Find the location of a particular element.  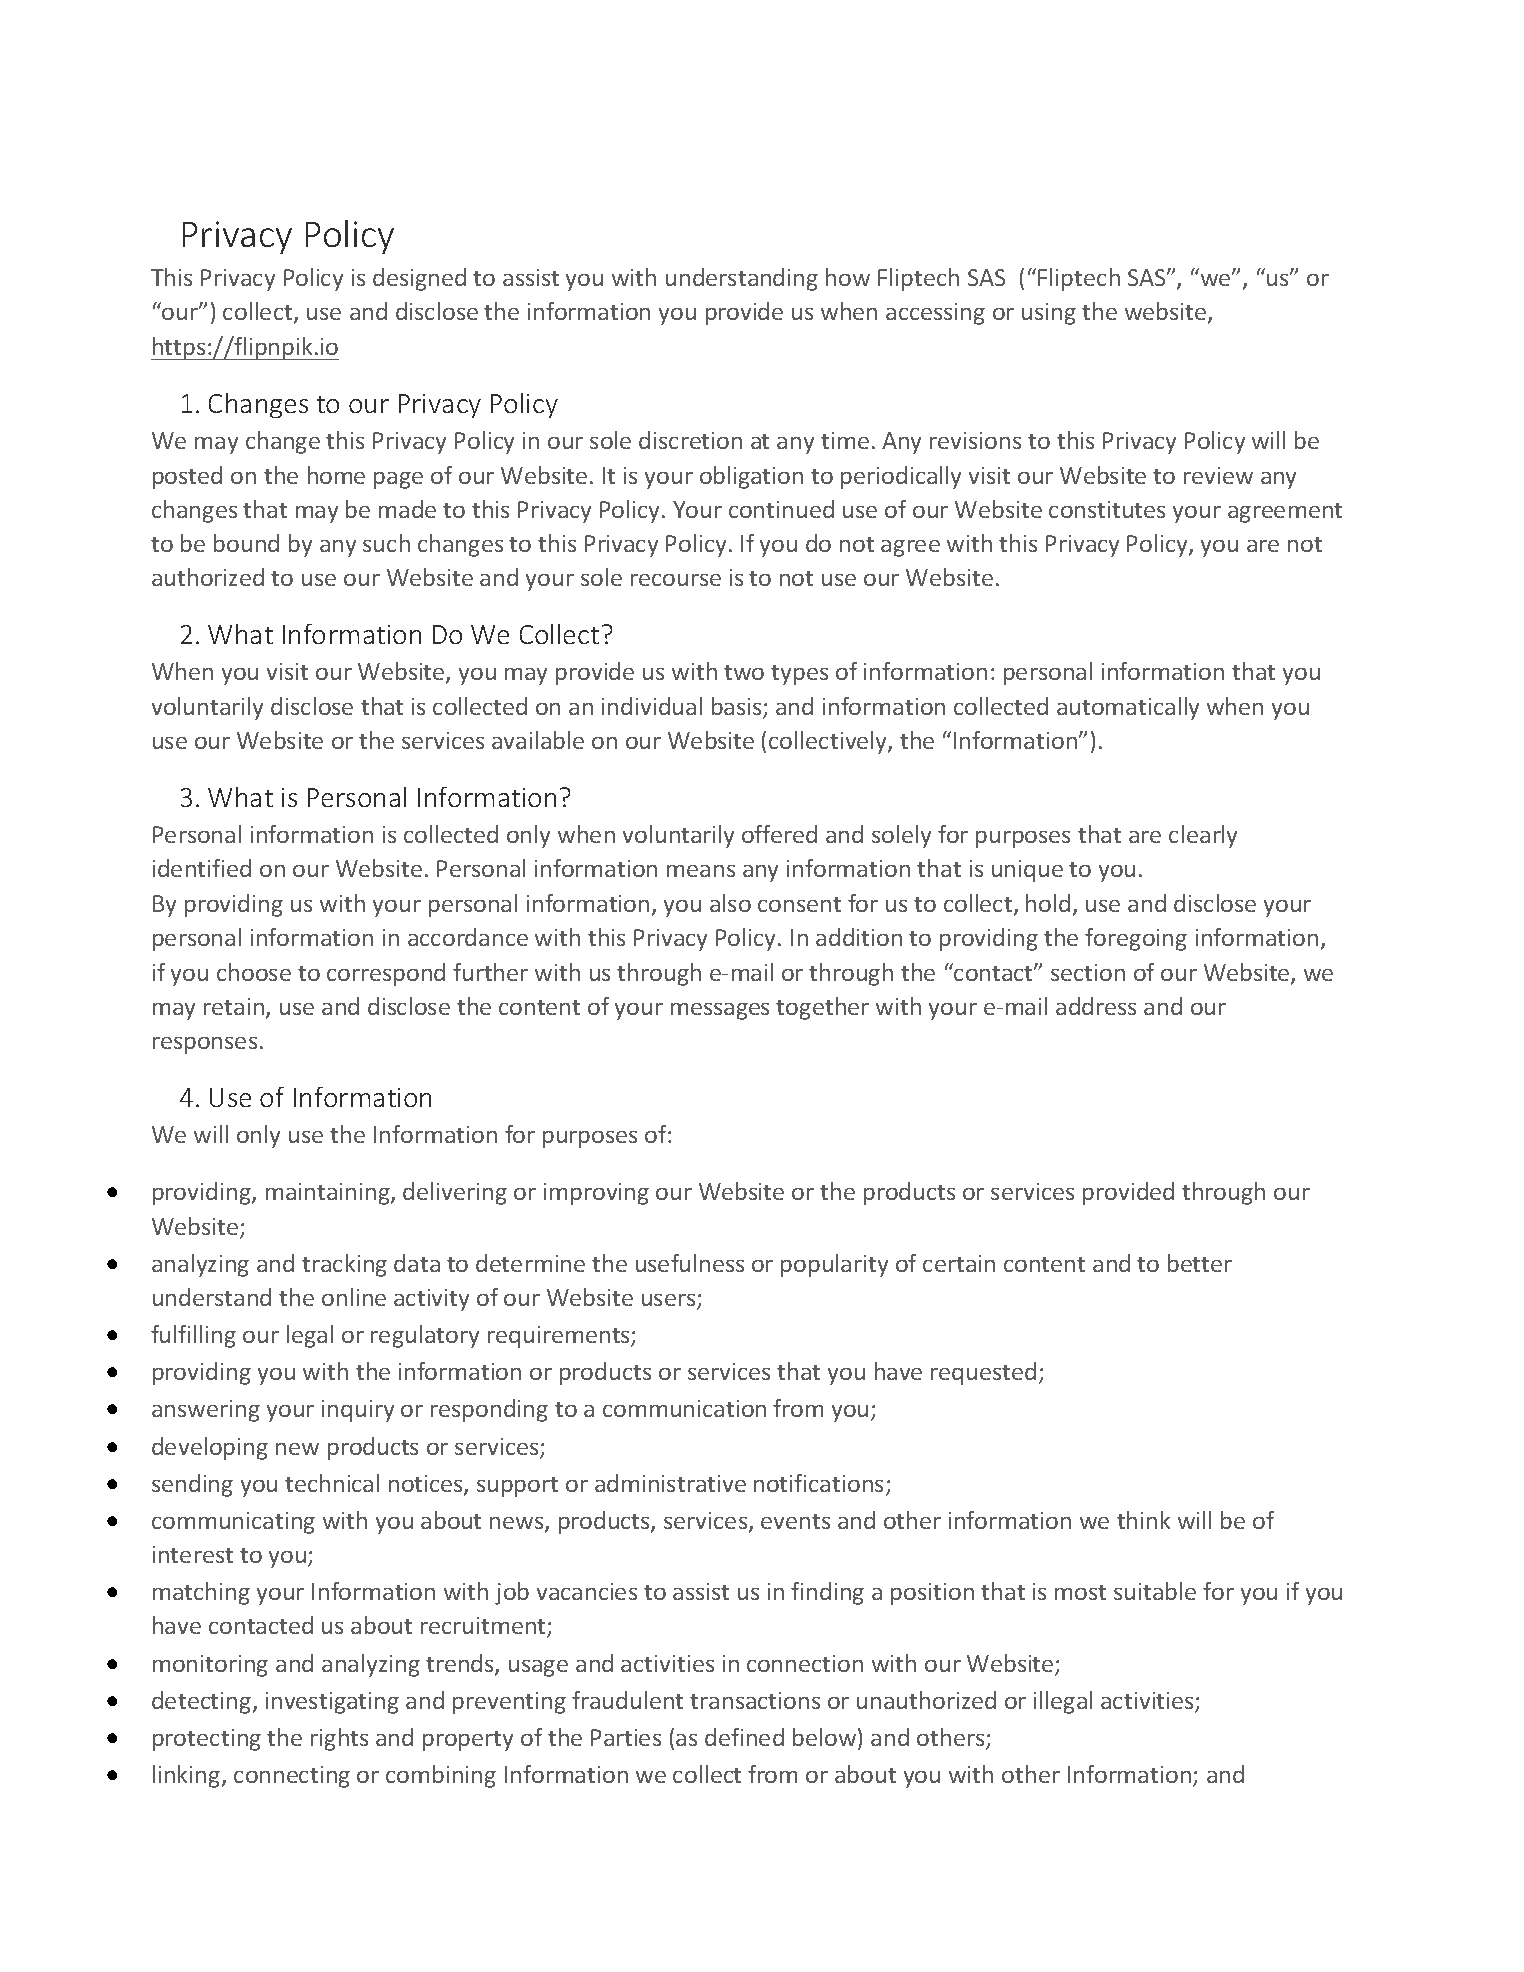

how is located at coordinates (848, 277).
